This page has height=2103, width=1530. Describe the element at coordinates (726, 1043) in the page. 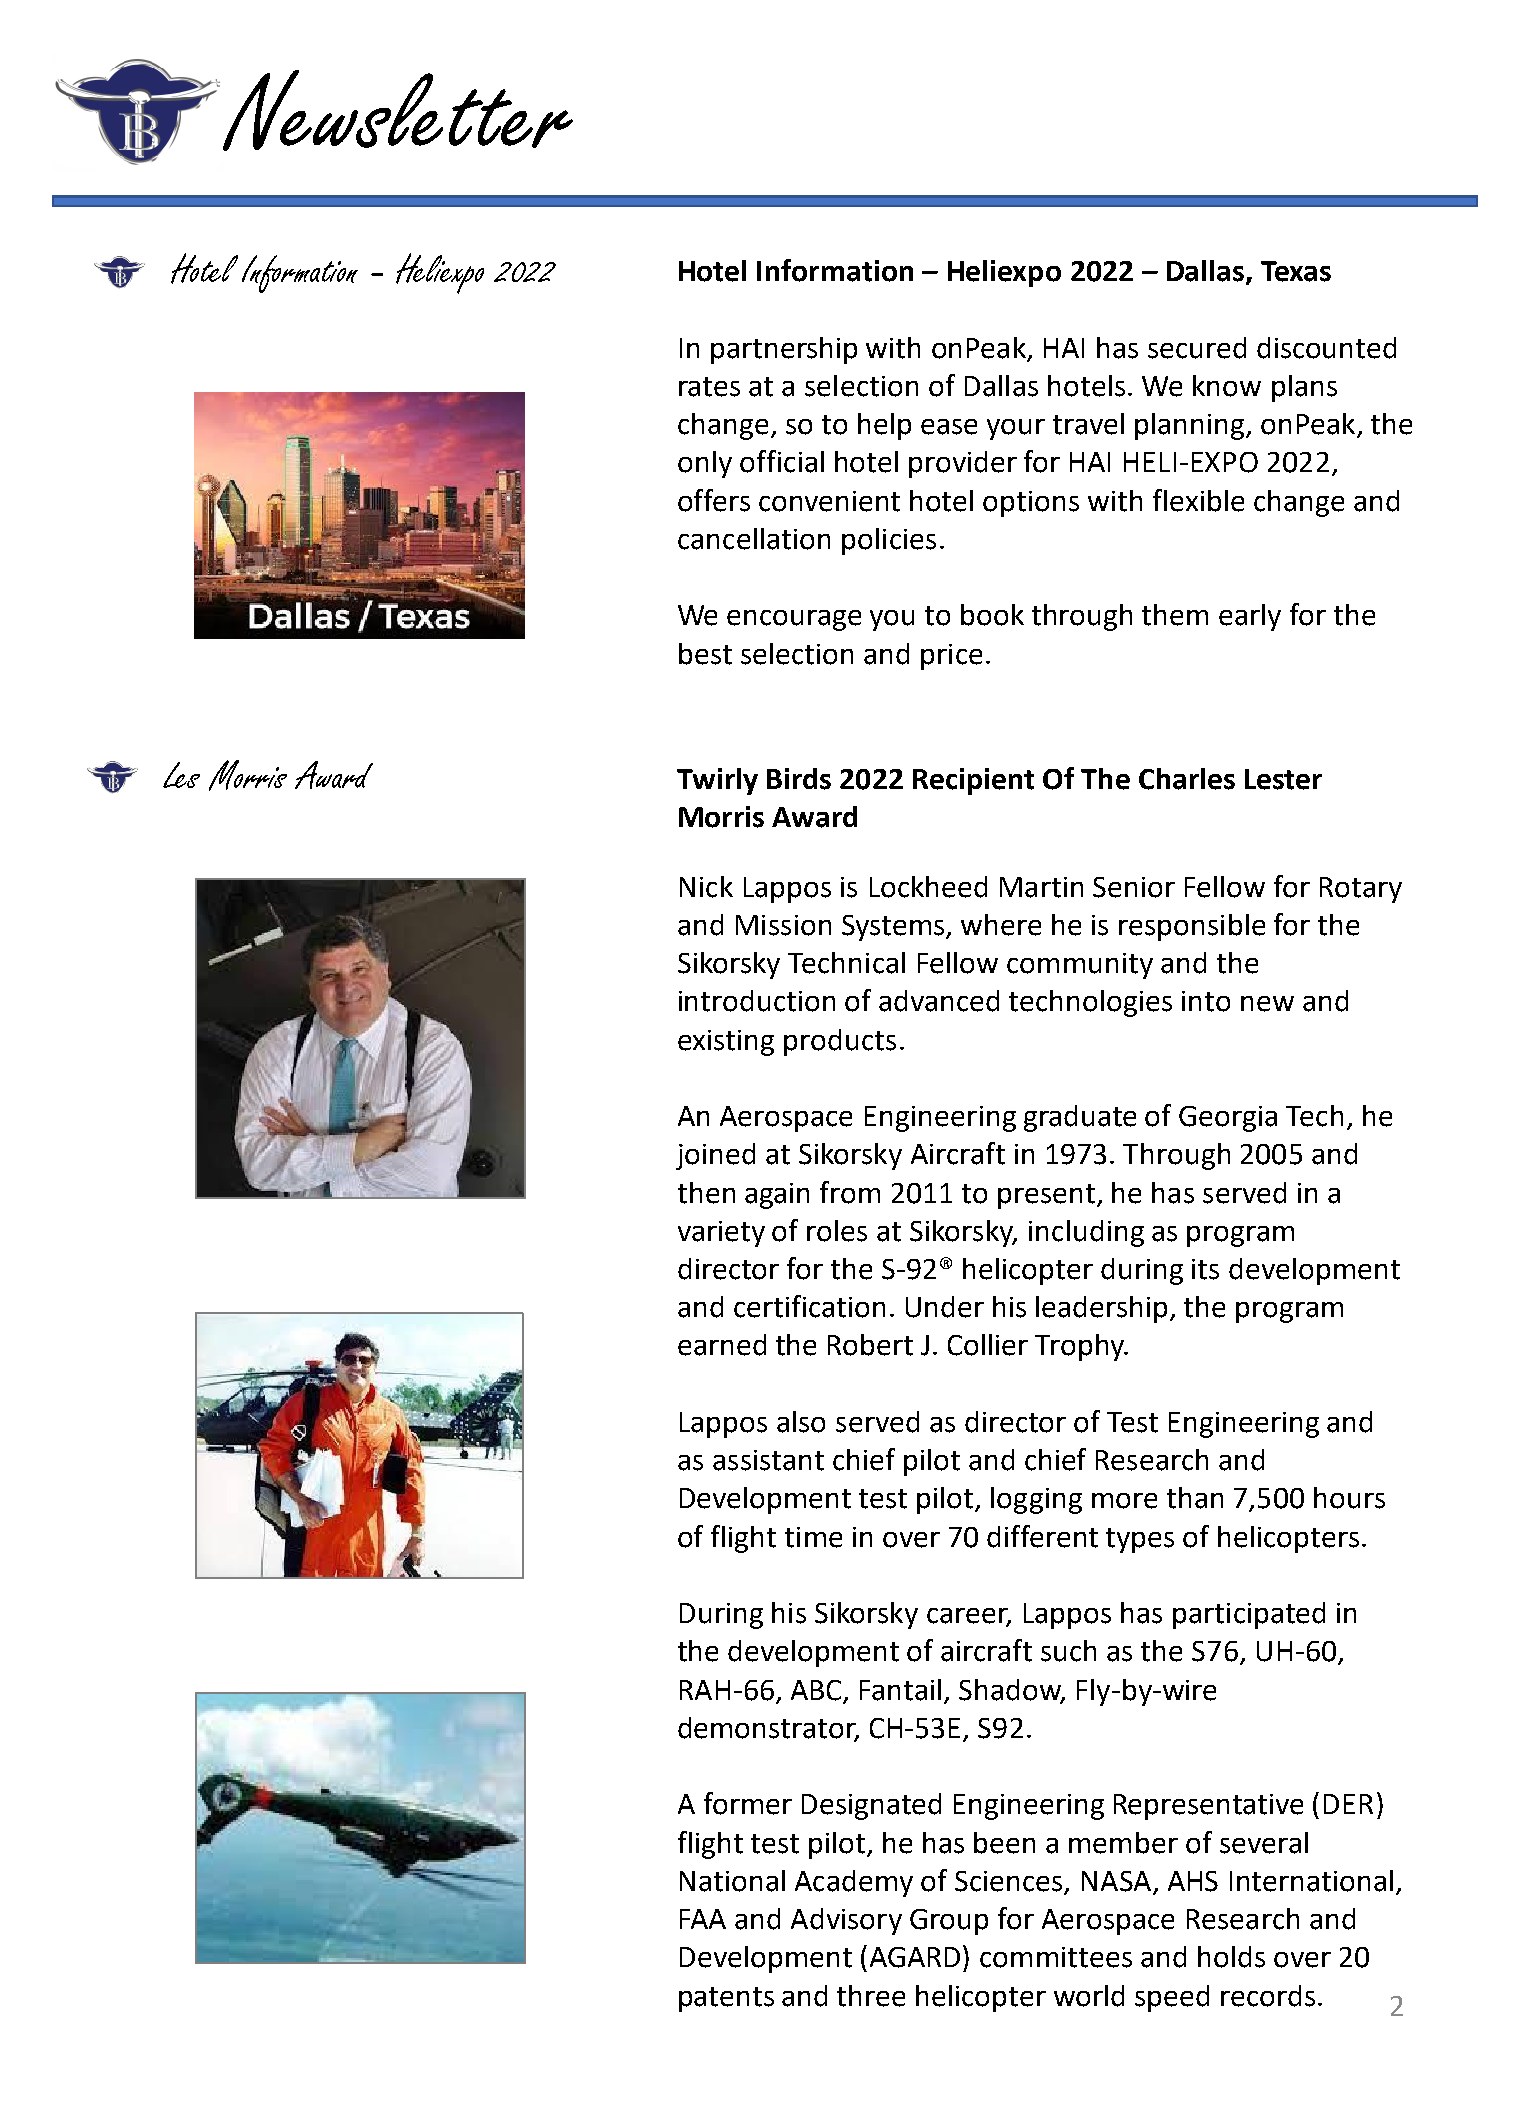

I see `existing` at that location.
